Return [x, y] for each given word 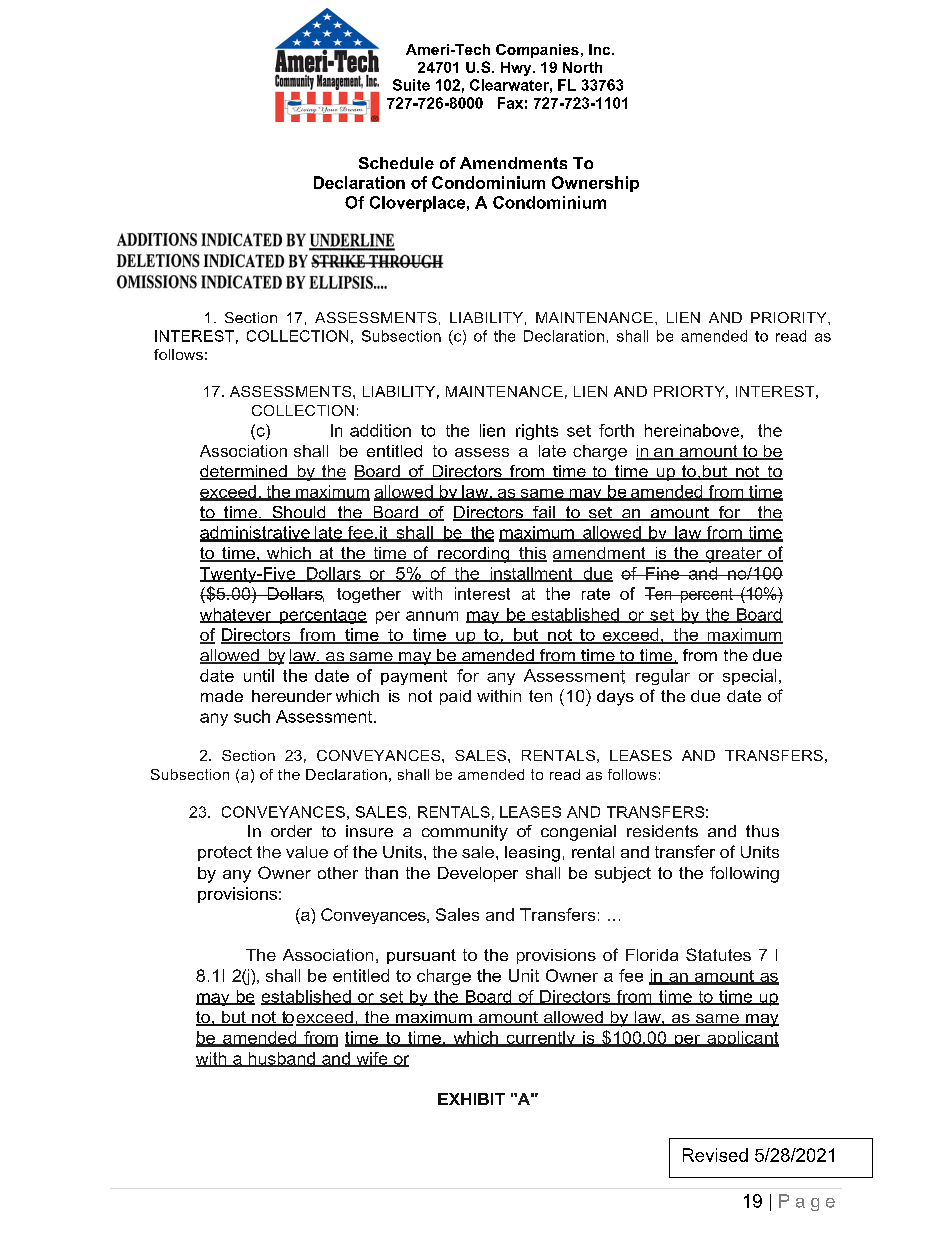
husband [281, 1059]
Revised [715, 1155]
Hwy [517, 69]
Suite [411, 85]
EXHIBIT [471, 1099]
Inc [601, 49]
